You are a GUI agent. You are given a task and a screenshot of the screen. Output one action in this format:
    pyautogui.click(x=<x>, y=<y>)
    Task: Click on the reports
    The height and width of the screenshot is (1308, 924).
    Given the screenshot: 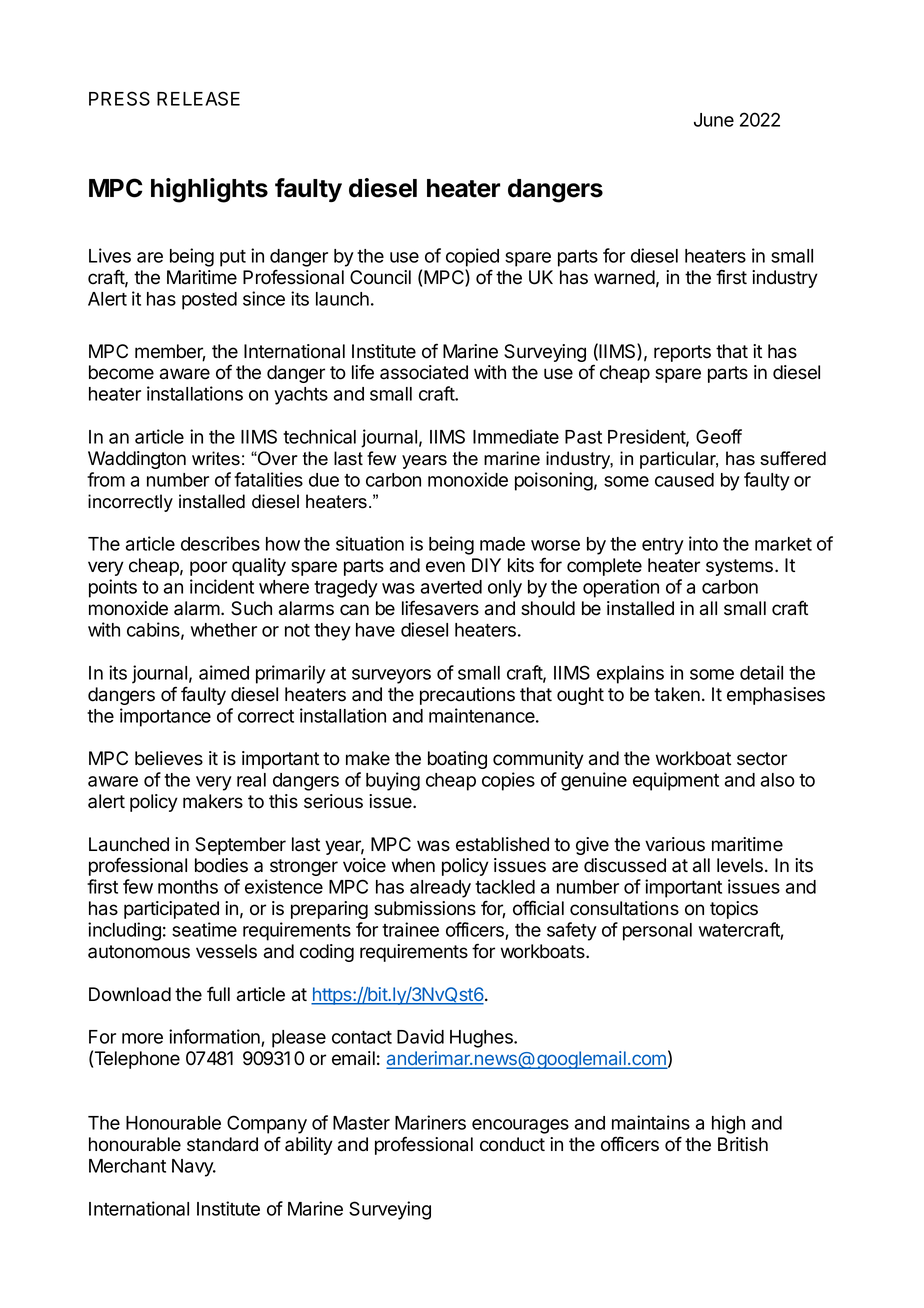 What is the action you would take?
    pyautogui.click(x=682, y=353)
